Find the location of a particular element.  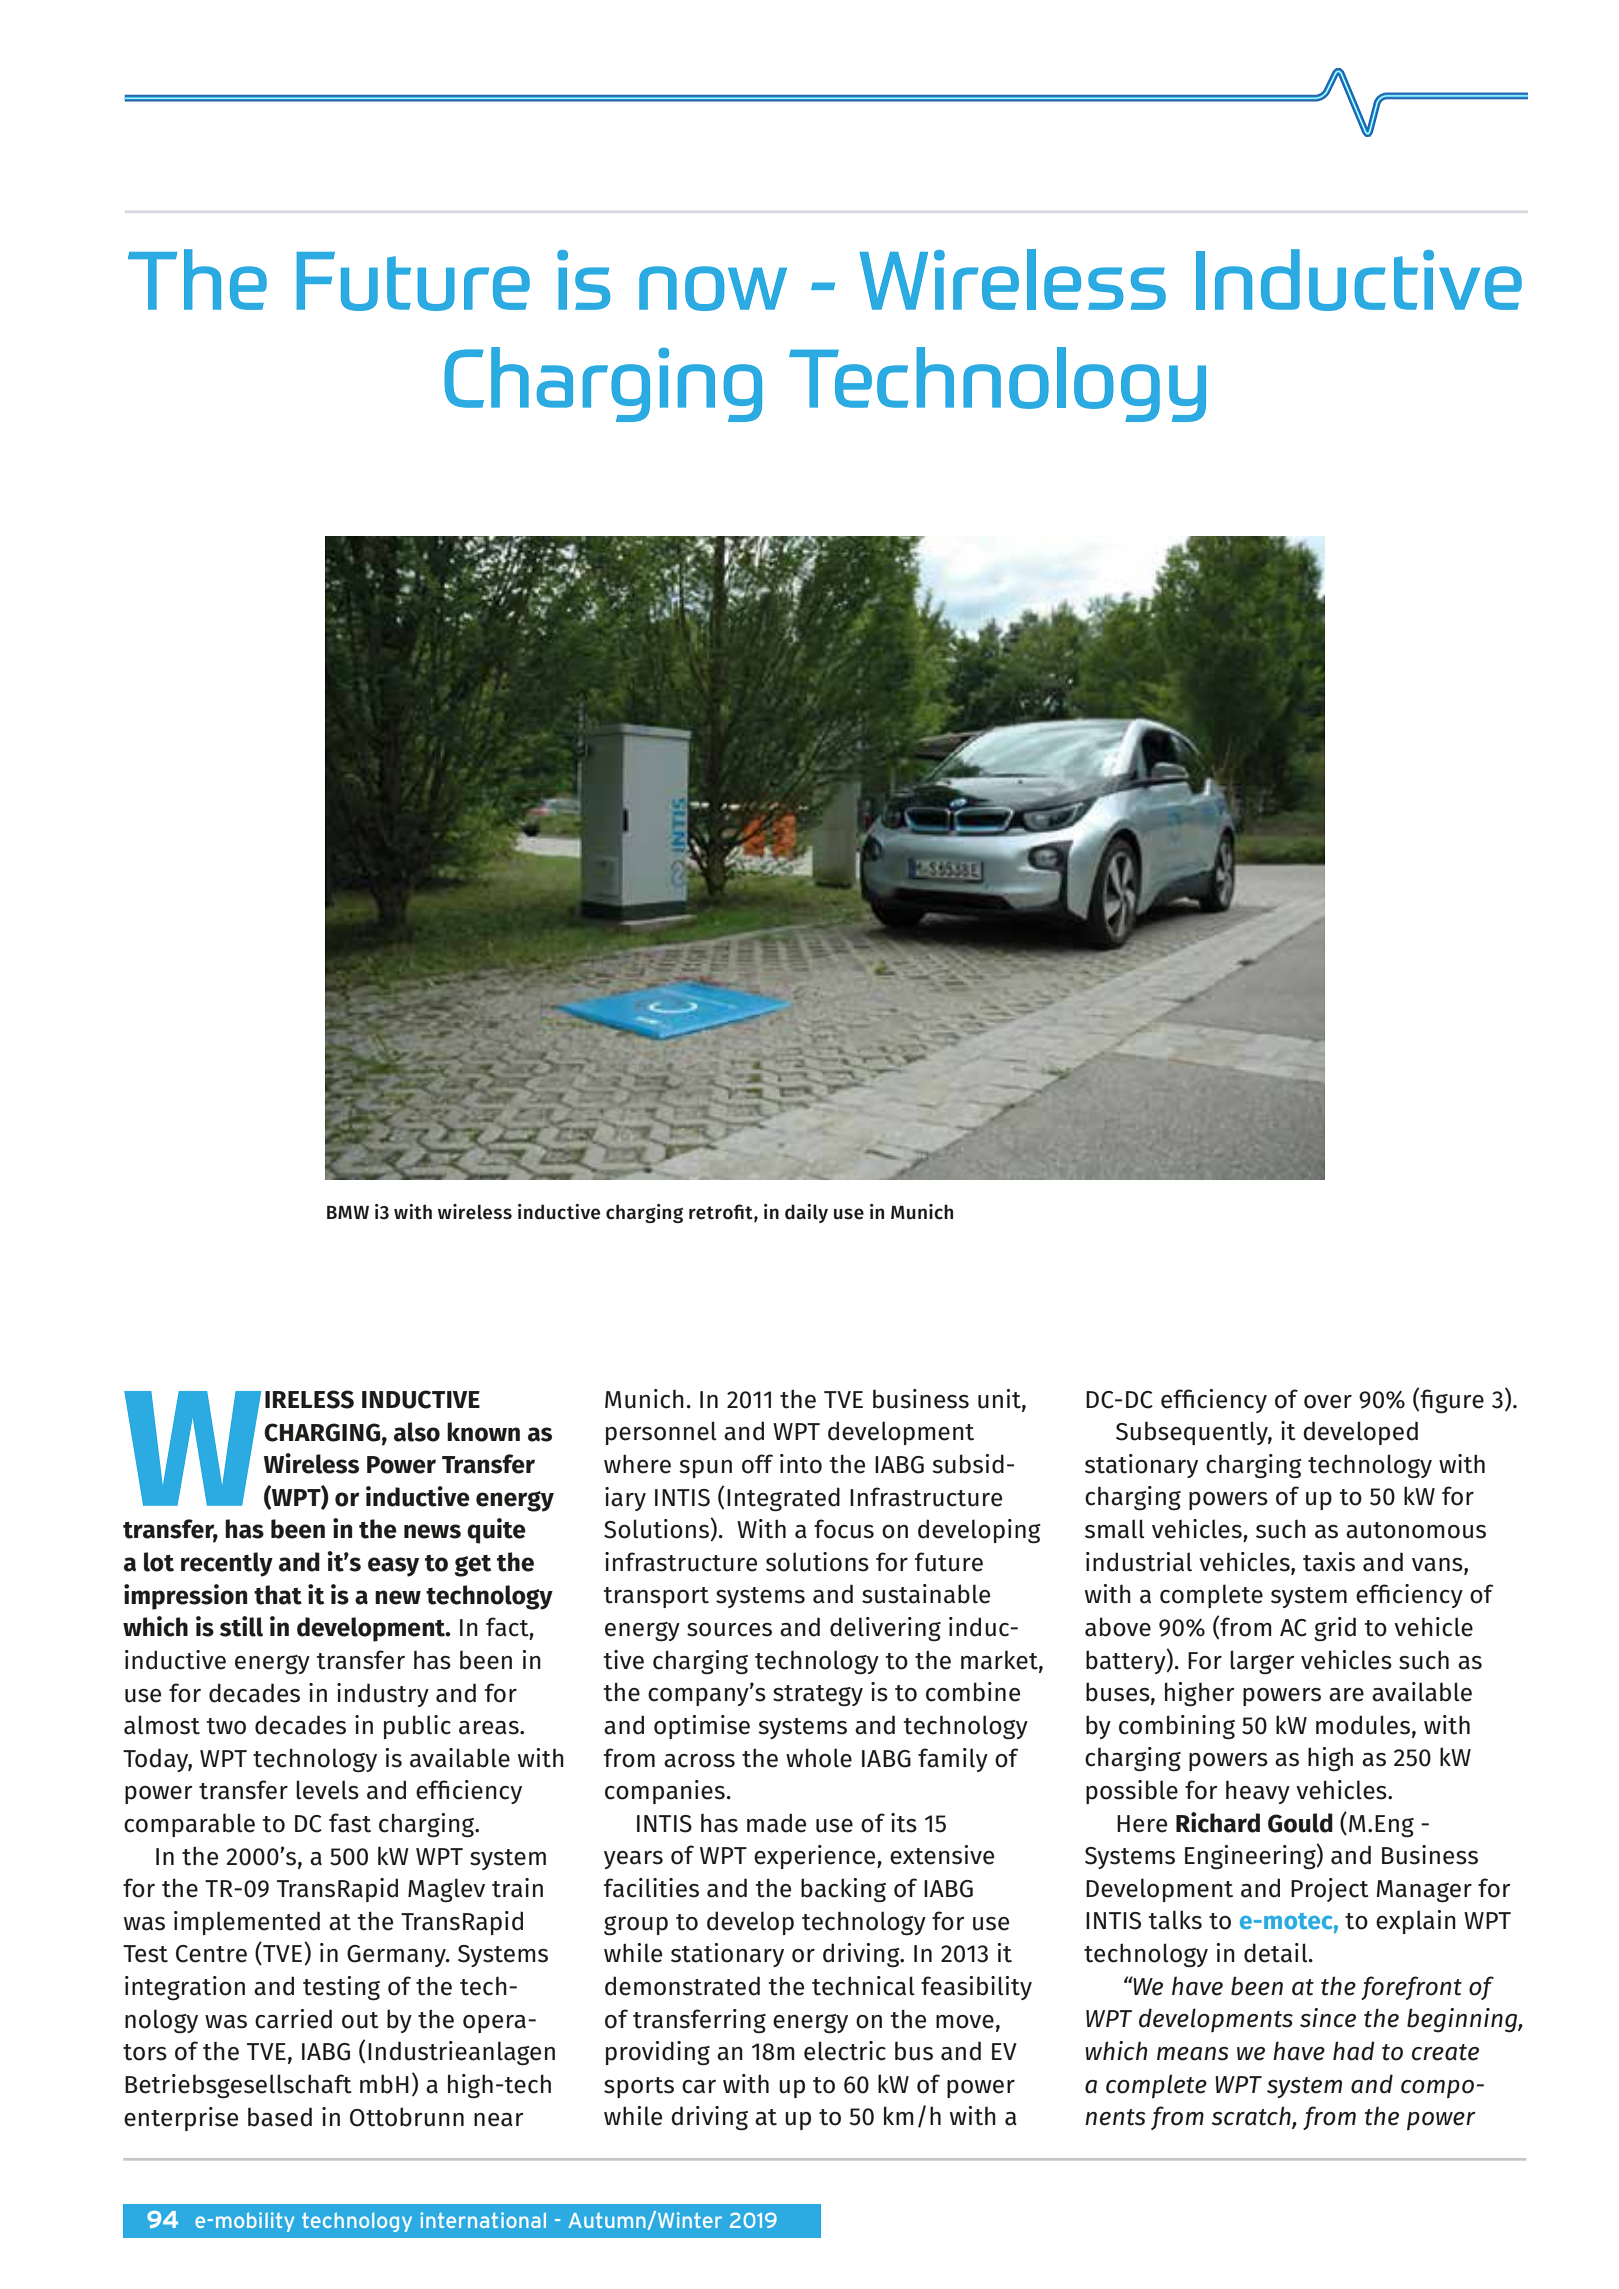

over is located at coordinates (1328, 1402).
